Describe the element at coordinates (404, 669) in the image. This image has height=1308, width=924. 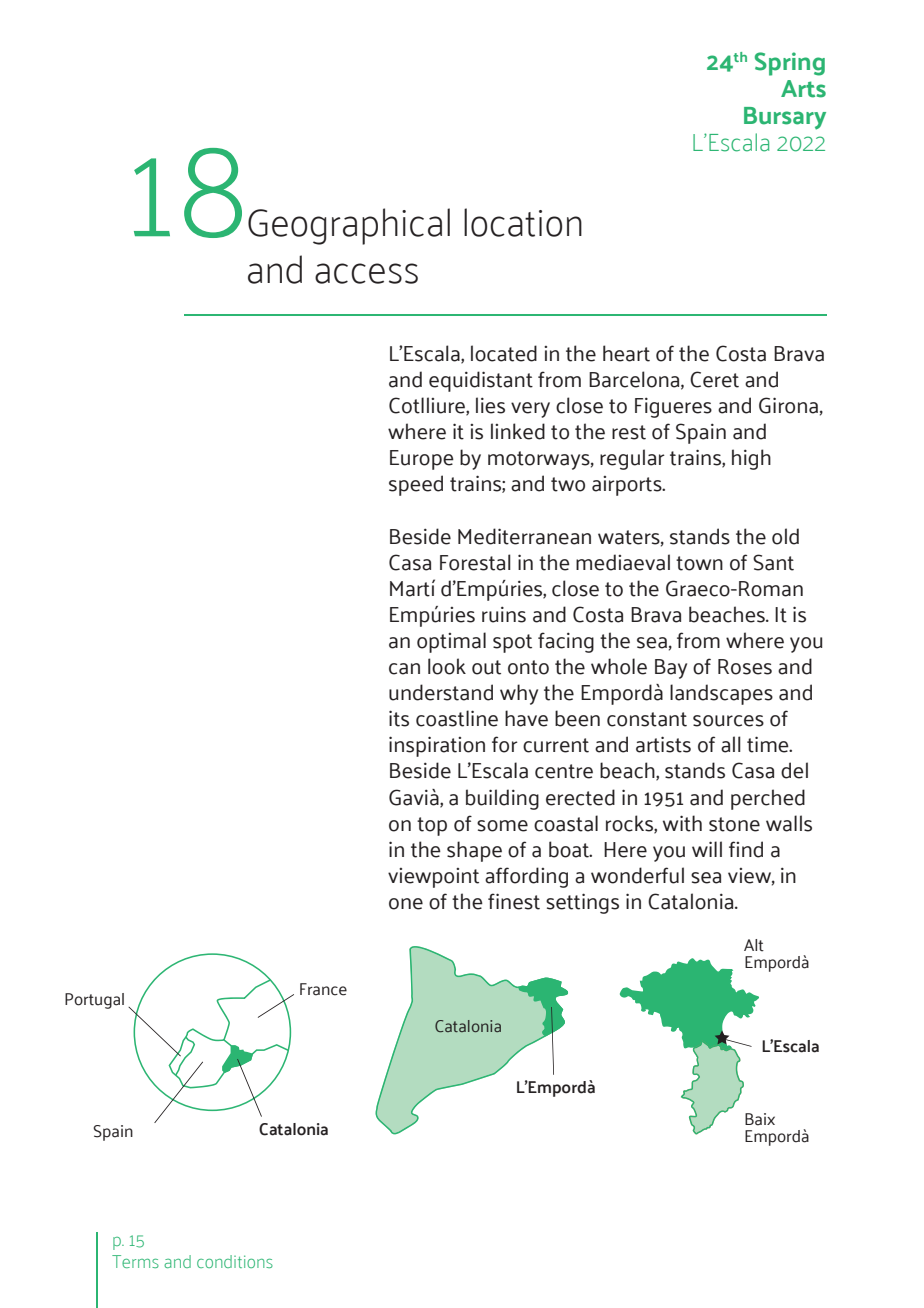
I see `can` at that location.
